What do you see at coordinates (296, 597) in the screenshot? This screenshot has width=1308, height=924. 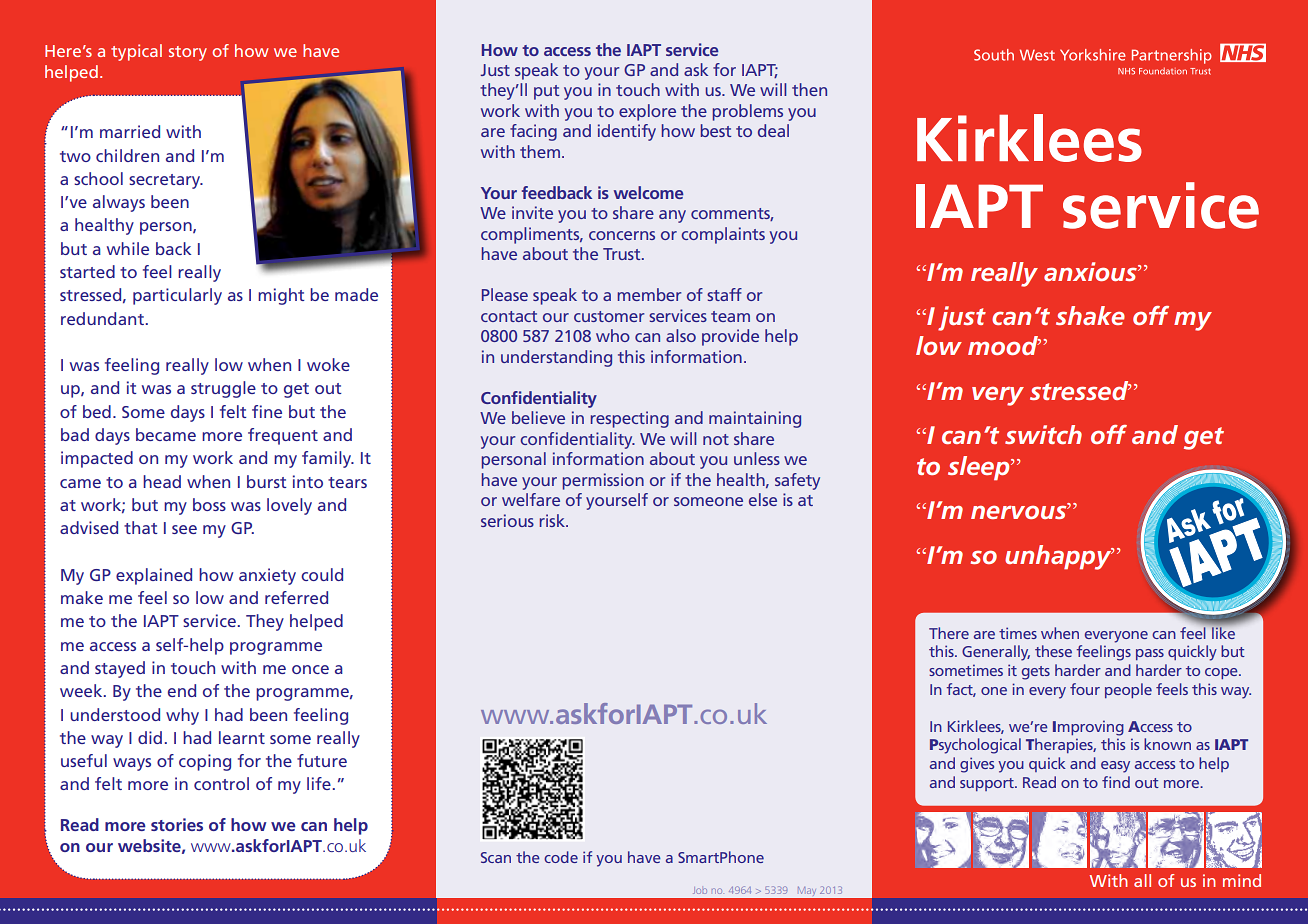 I see `referred` at bounding box center [296, 597].
